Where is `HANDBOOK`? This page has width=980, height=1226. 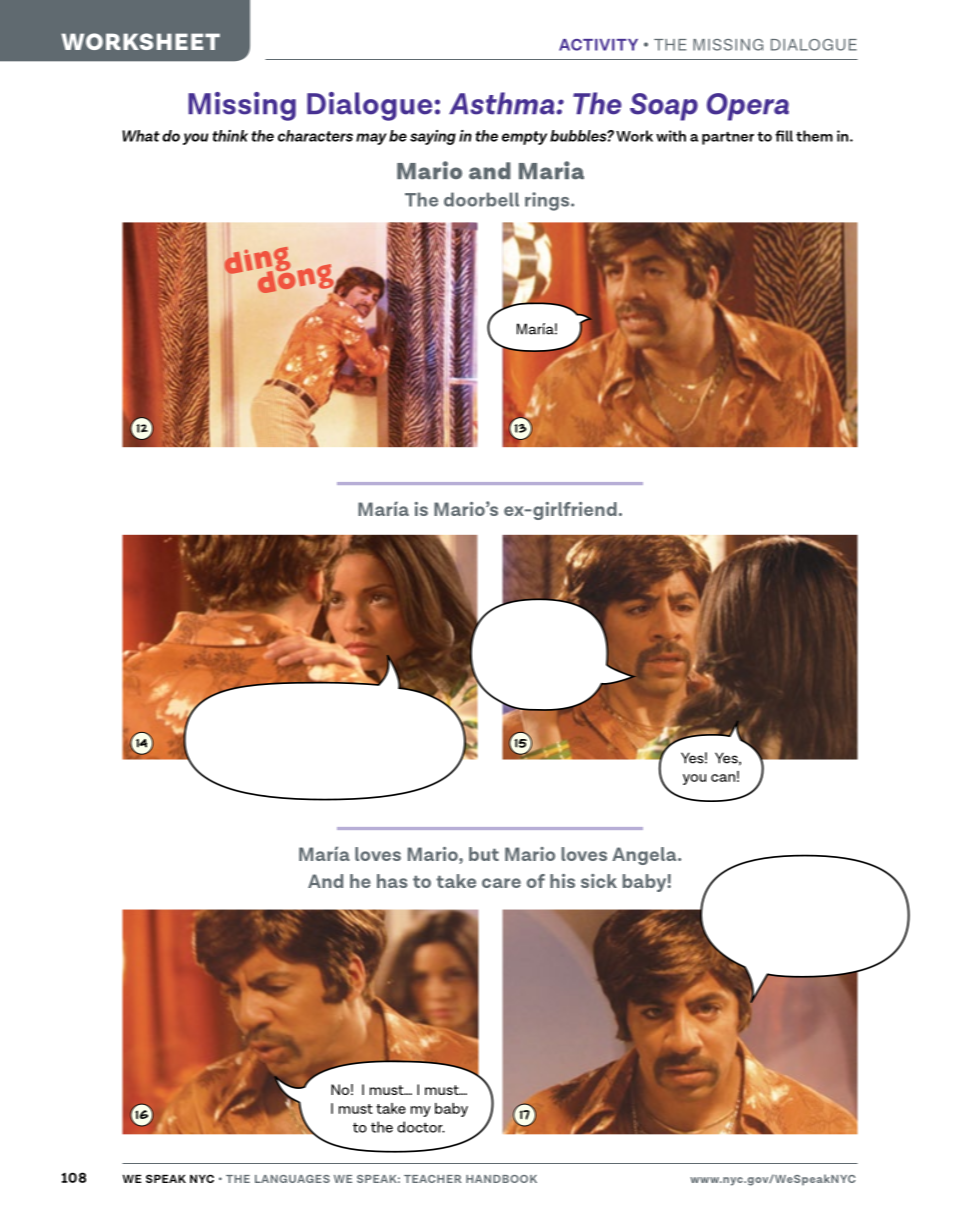 HANDBOOK is located at coordinates (501, 1179).
